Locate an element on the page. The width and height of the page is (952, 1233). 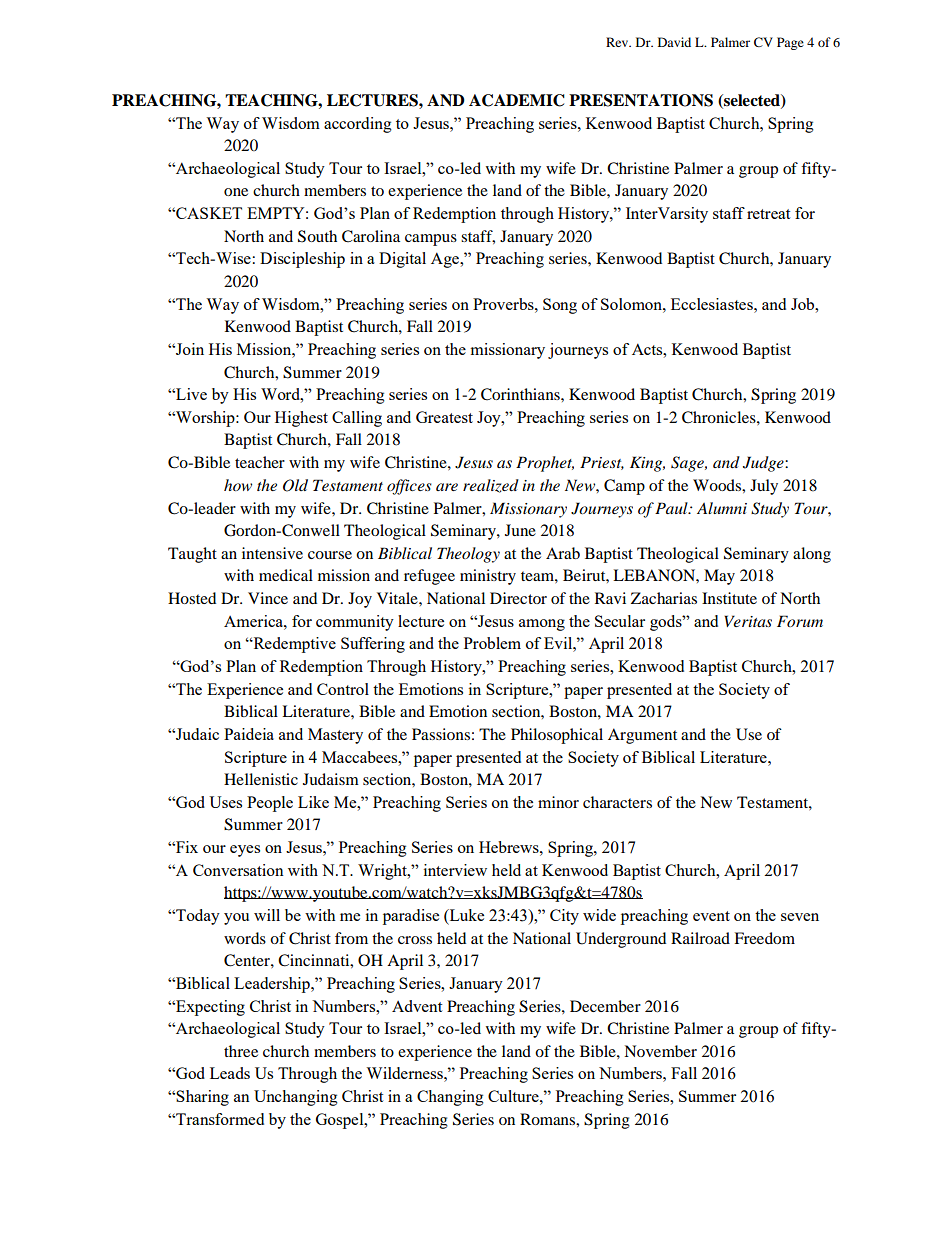
Corinthians is located at coordinates (521, 394).
